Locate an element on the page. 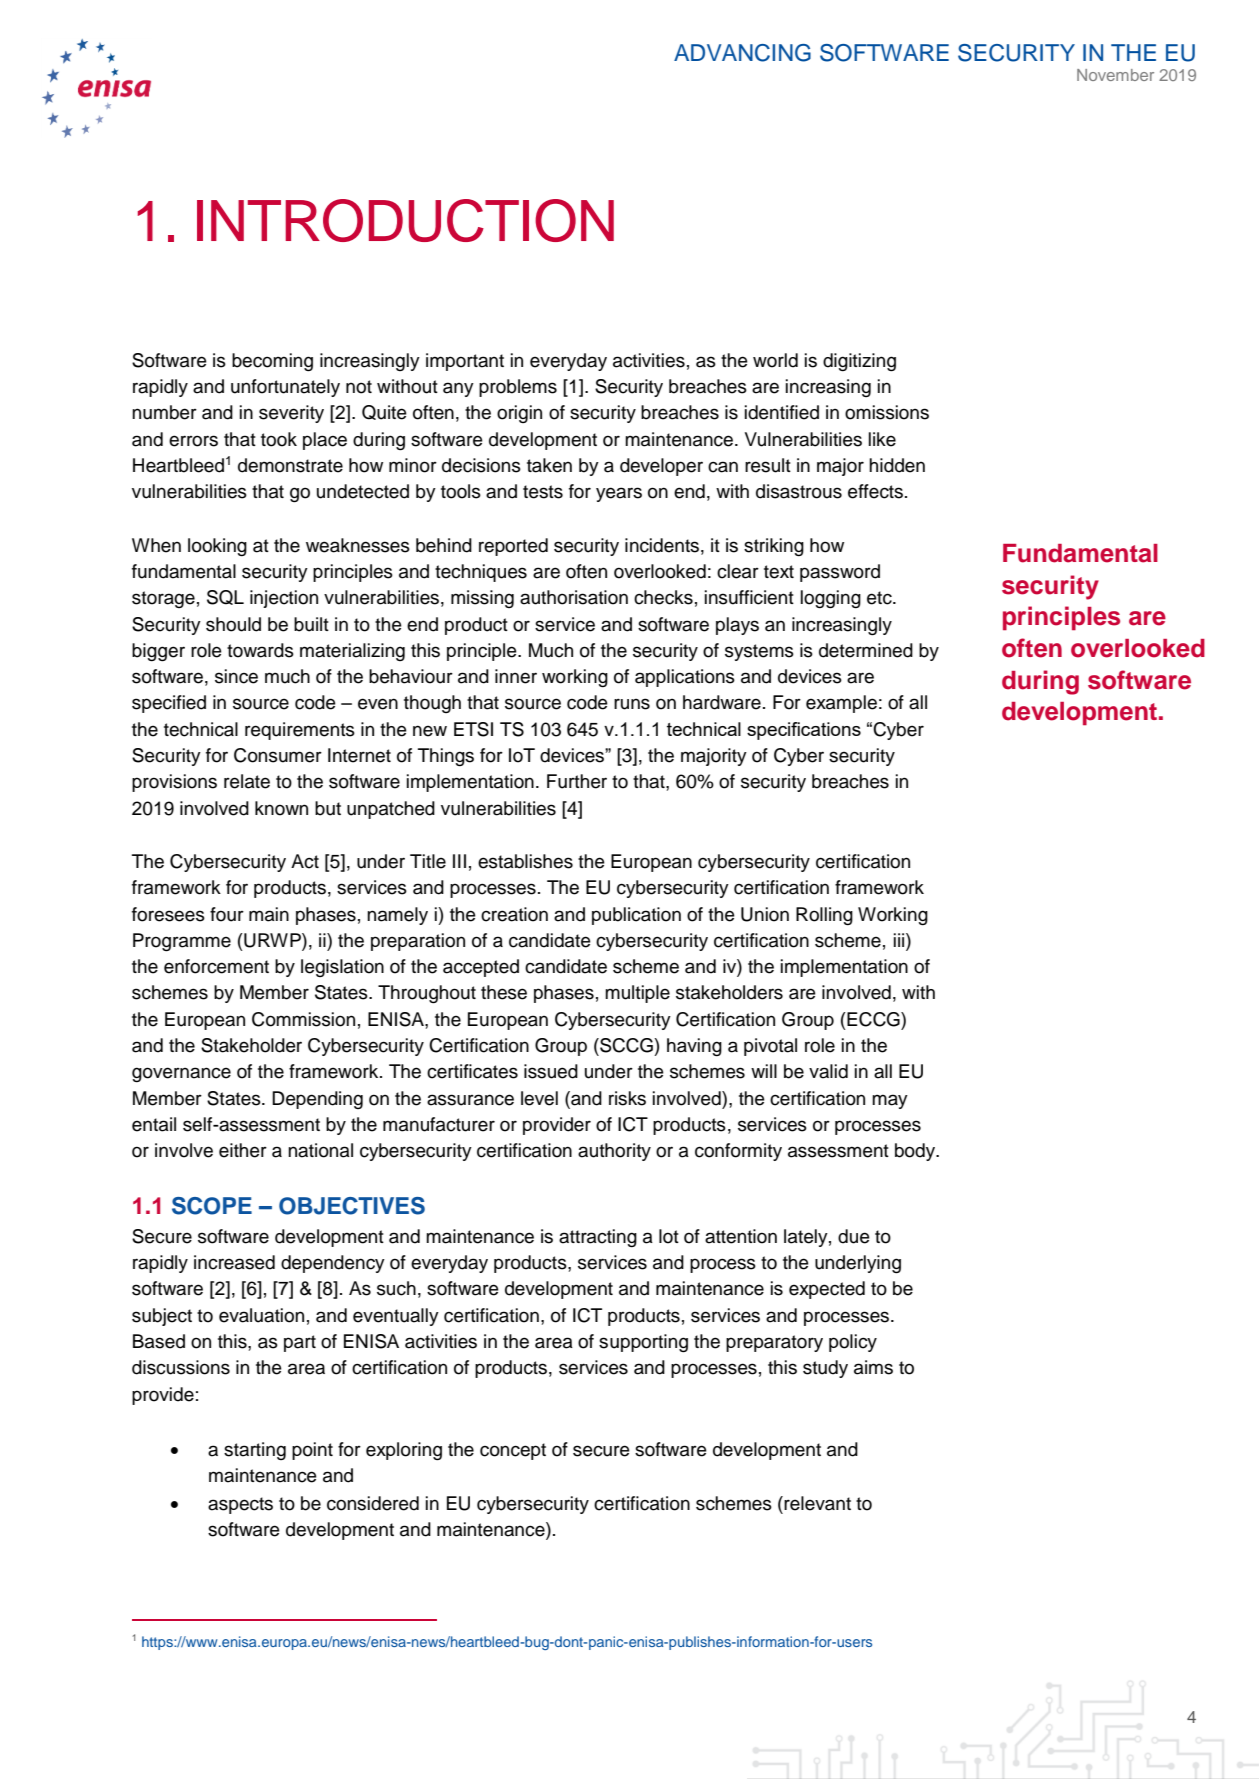  starting is located at coordinates (255, 1451).
